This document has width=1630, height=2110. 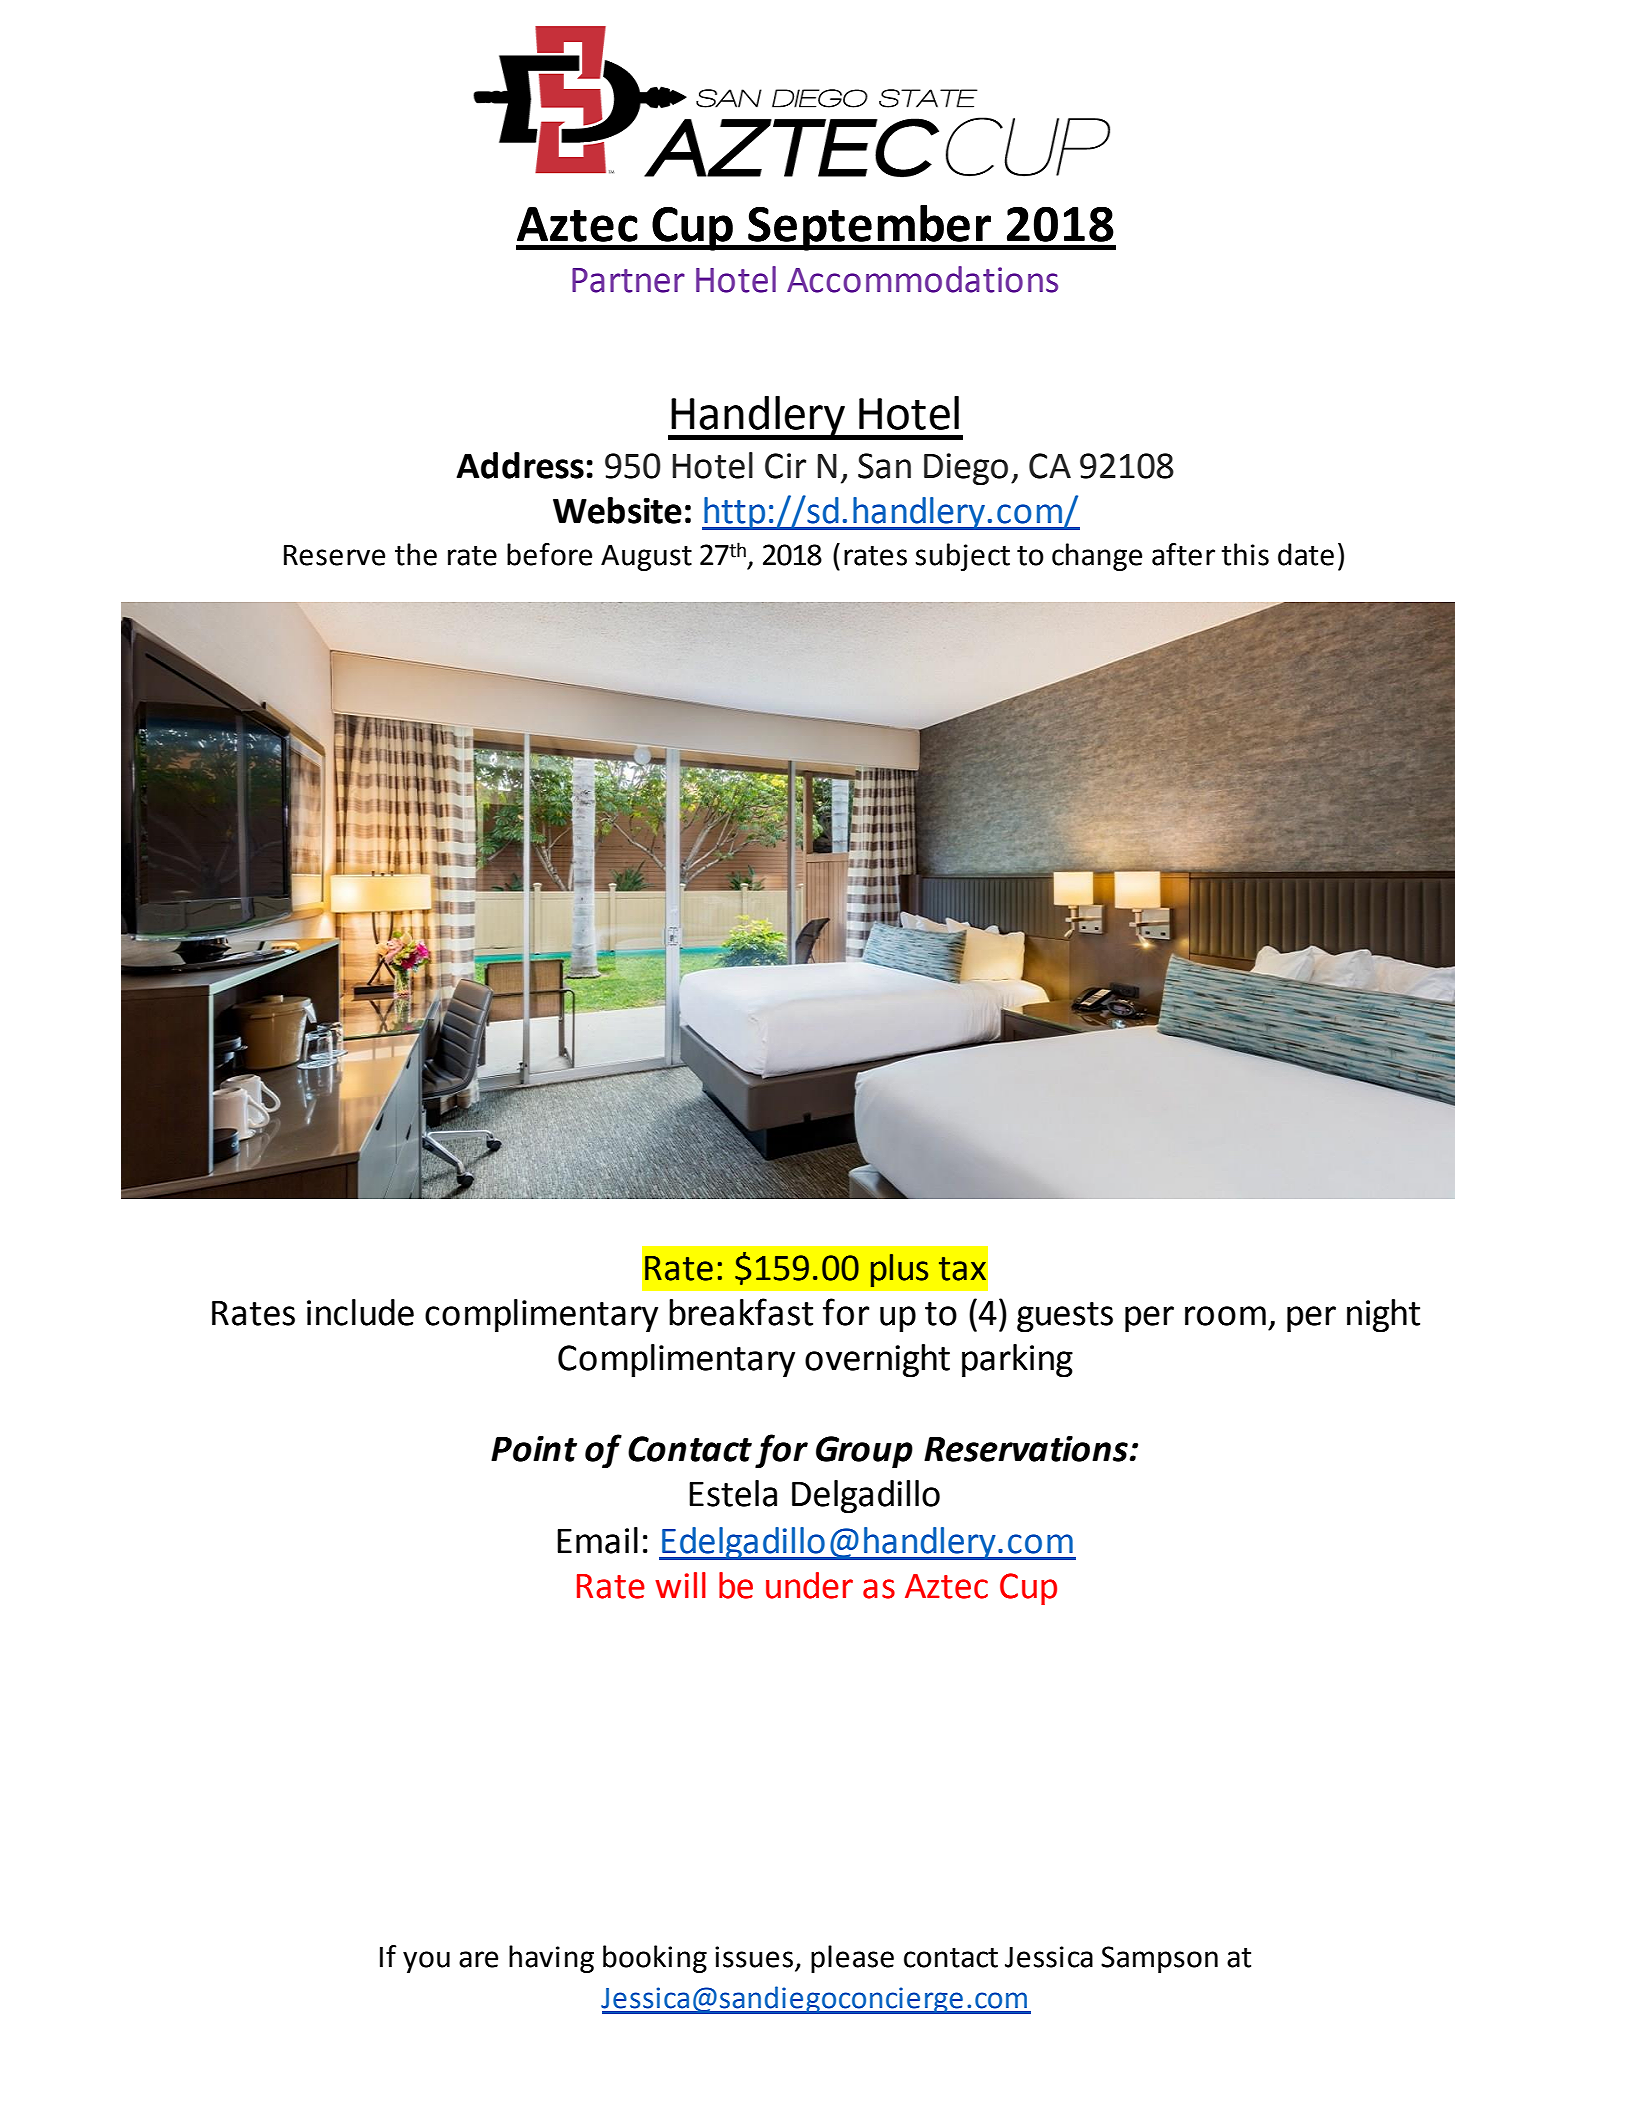 I want to click on room, so click(x=1225, y=1316).
